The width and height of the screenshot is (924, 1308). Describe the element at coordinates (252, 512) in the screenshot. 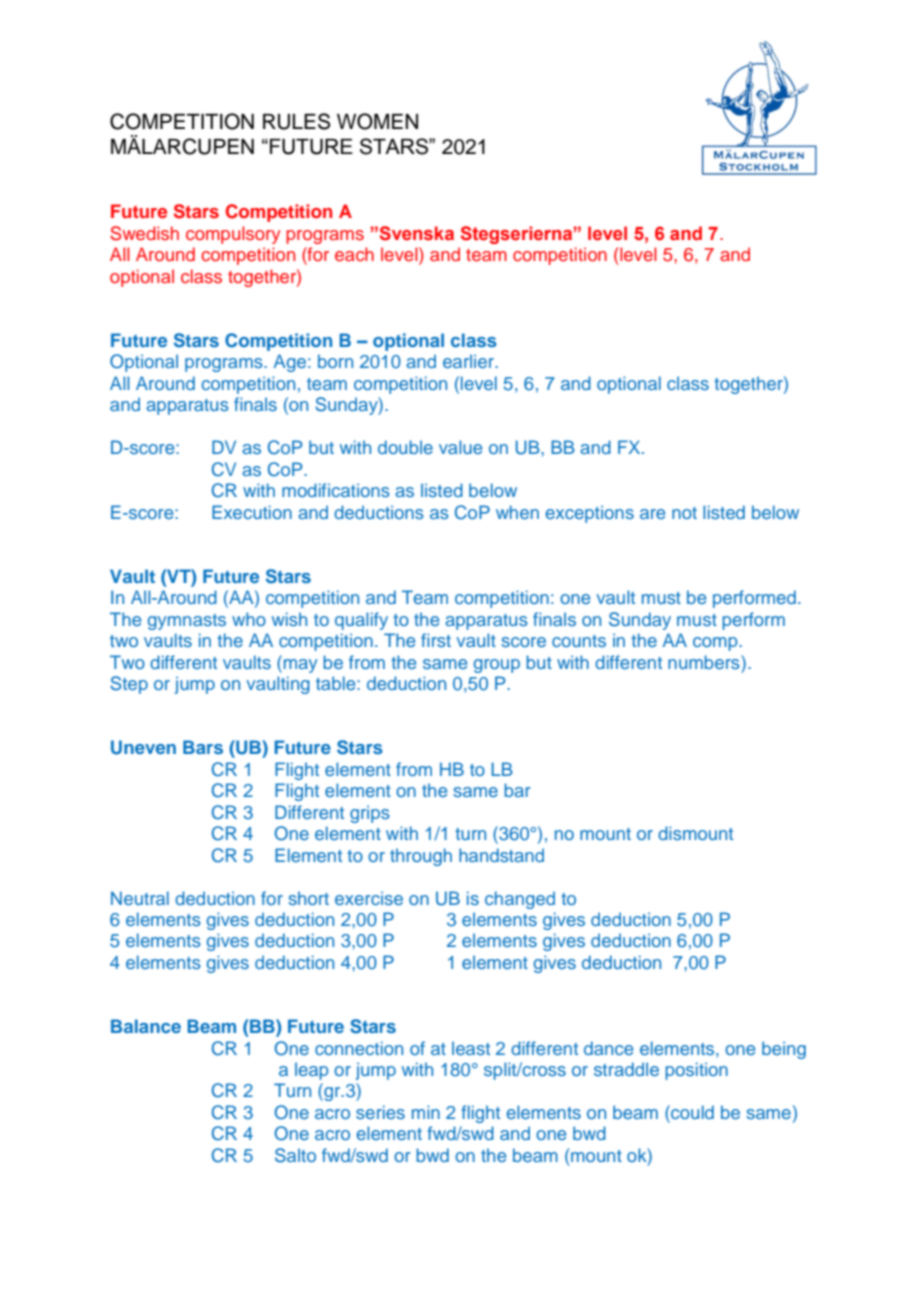

I see `Execution` at that location.
